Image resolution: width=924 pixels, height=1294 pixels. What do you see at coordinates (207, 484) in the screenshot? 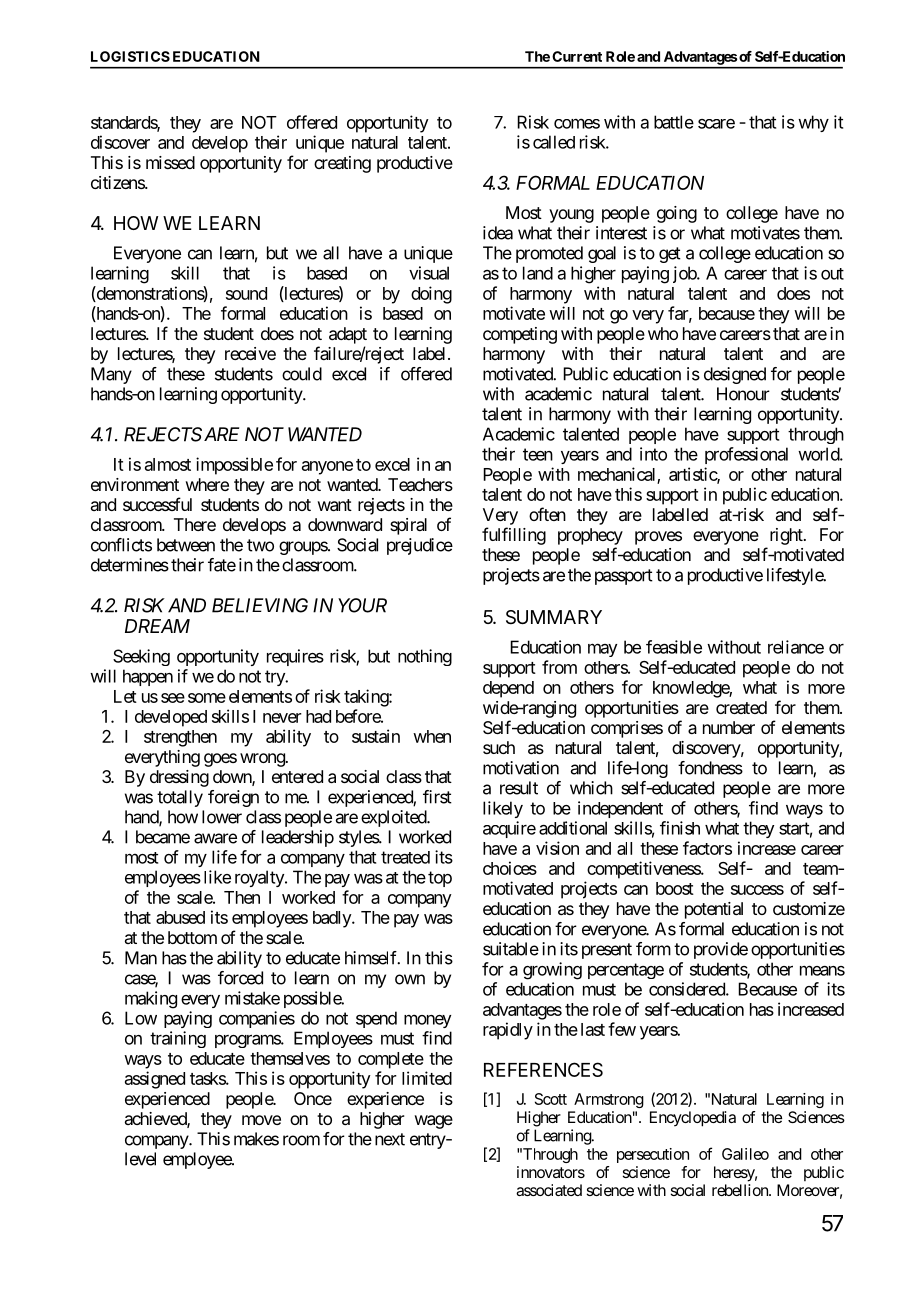
I see `where` at bounding box center [207, 484].
